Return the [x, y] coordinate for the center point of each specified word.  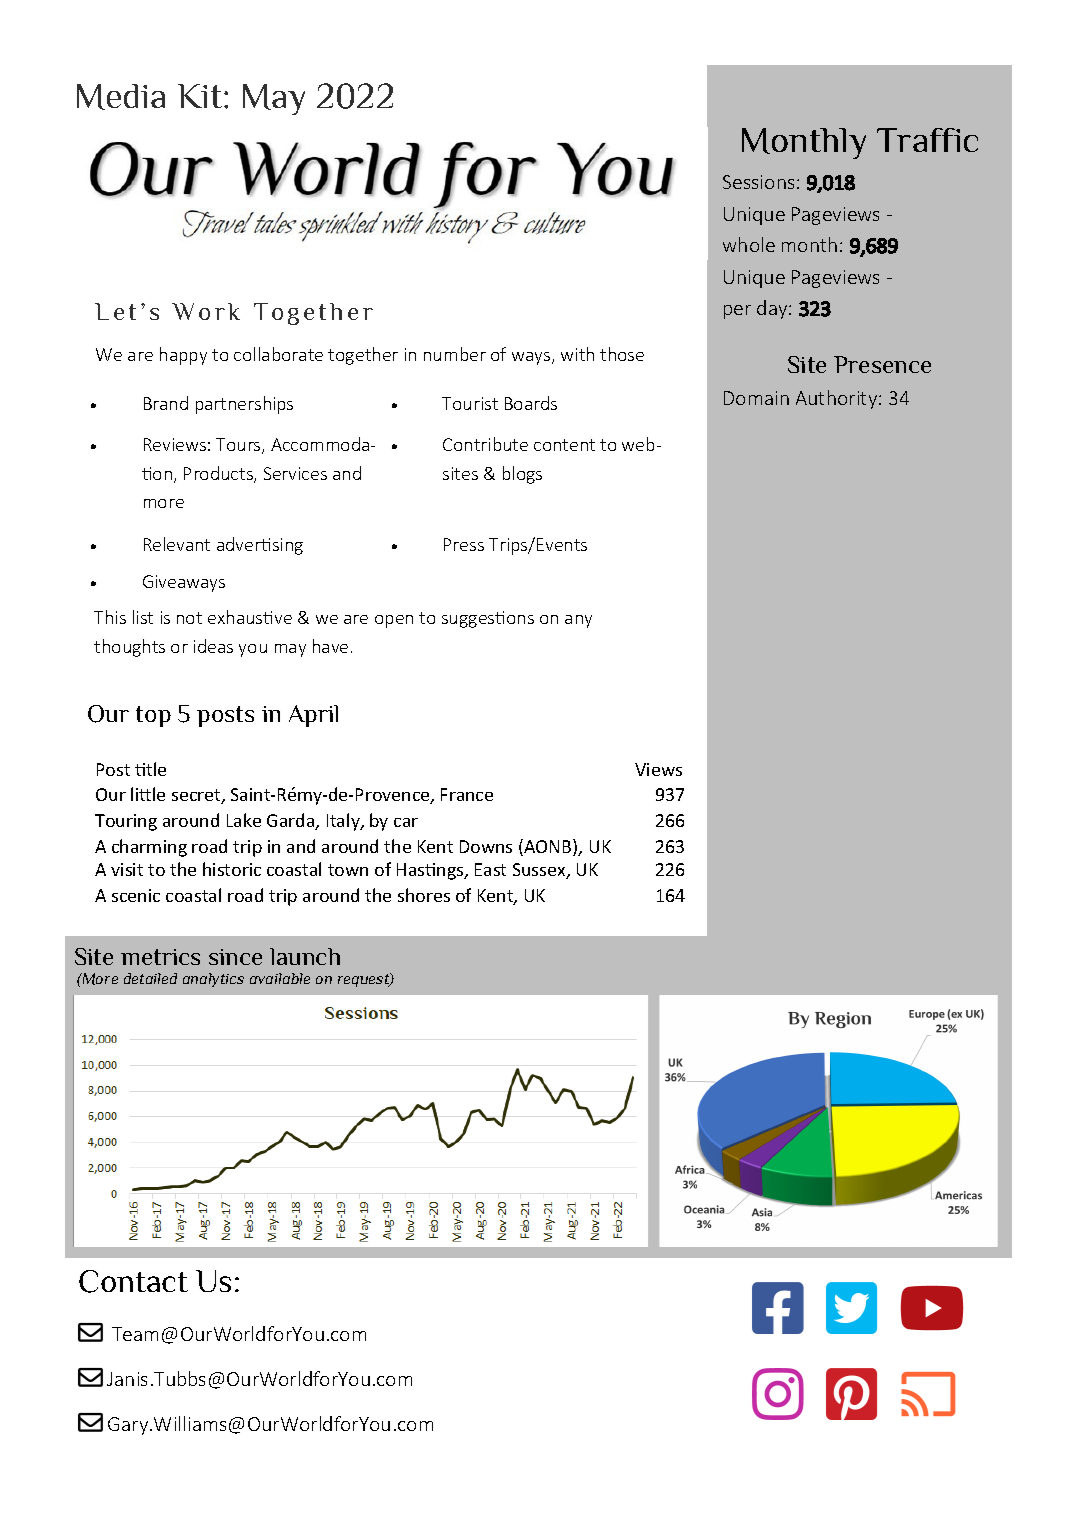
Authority [838, 399]
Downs [486, 846]
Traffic [927, 140]
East [490, 869]
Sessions [758, 182]
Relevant [177, 544]
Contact [133, 1281]
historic [232, 869]
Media [121, 97]
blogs [522, 475]
